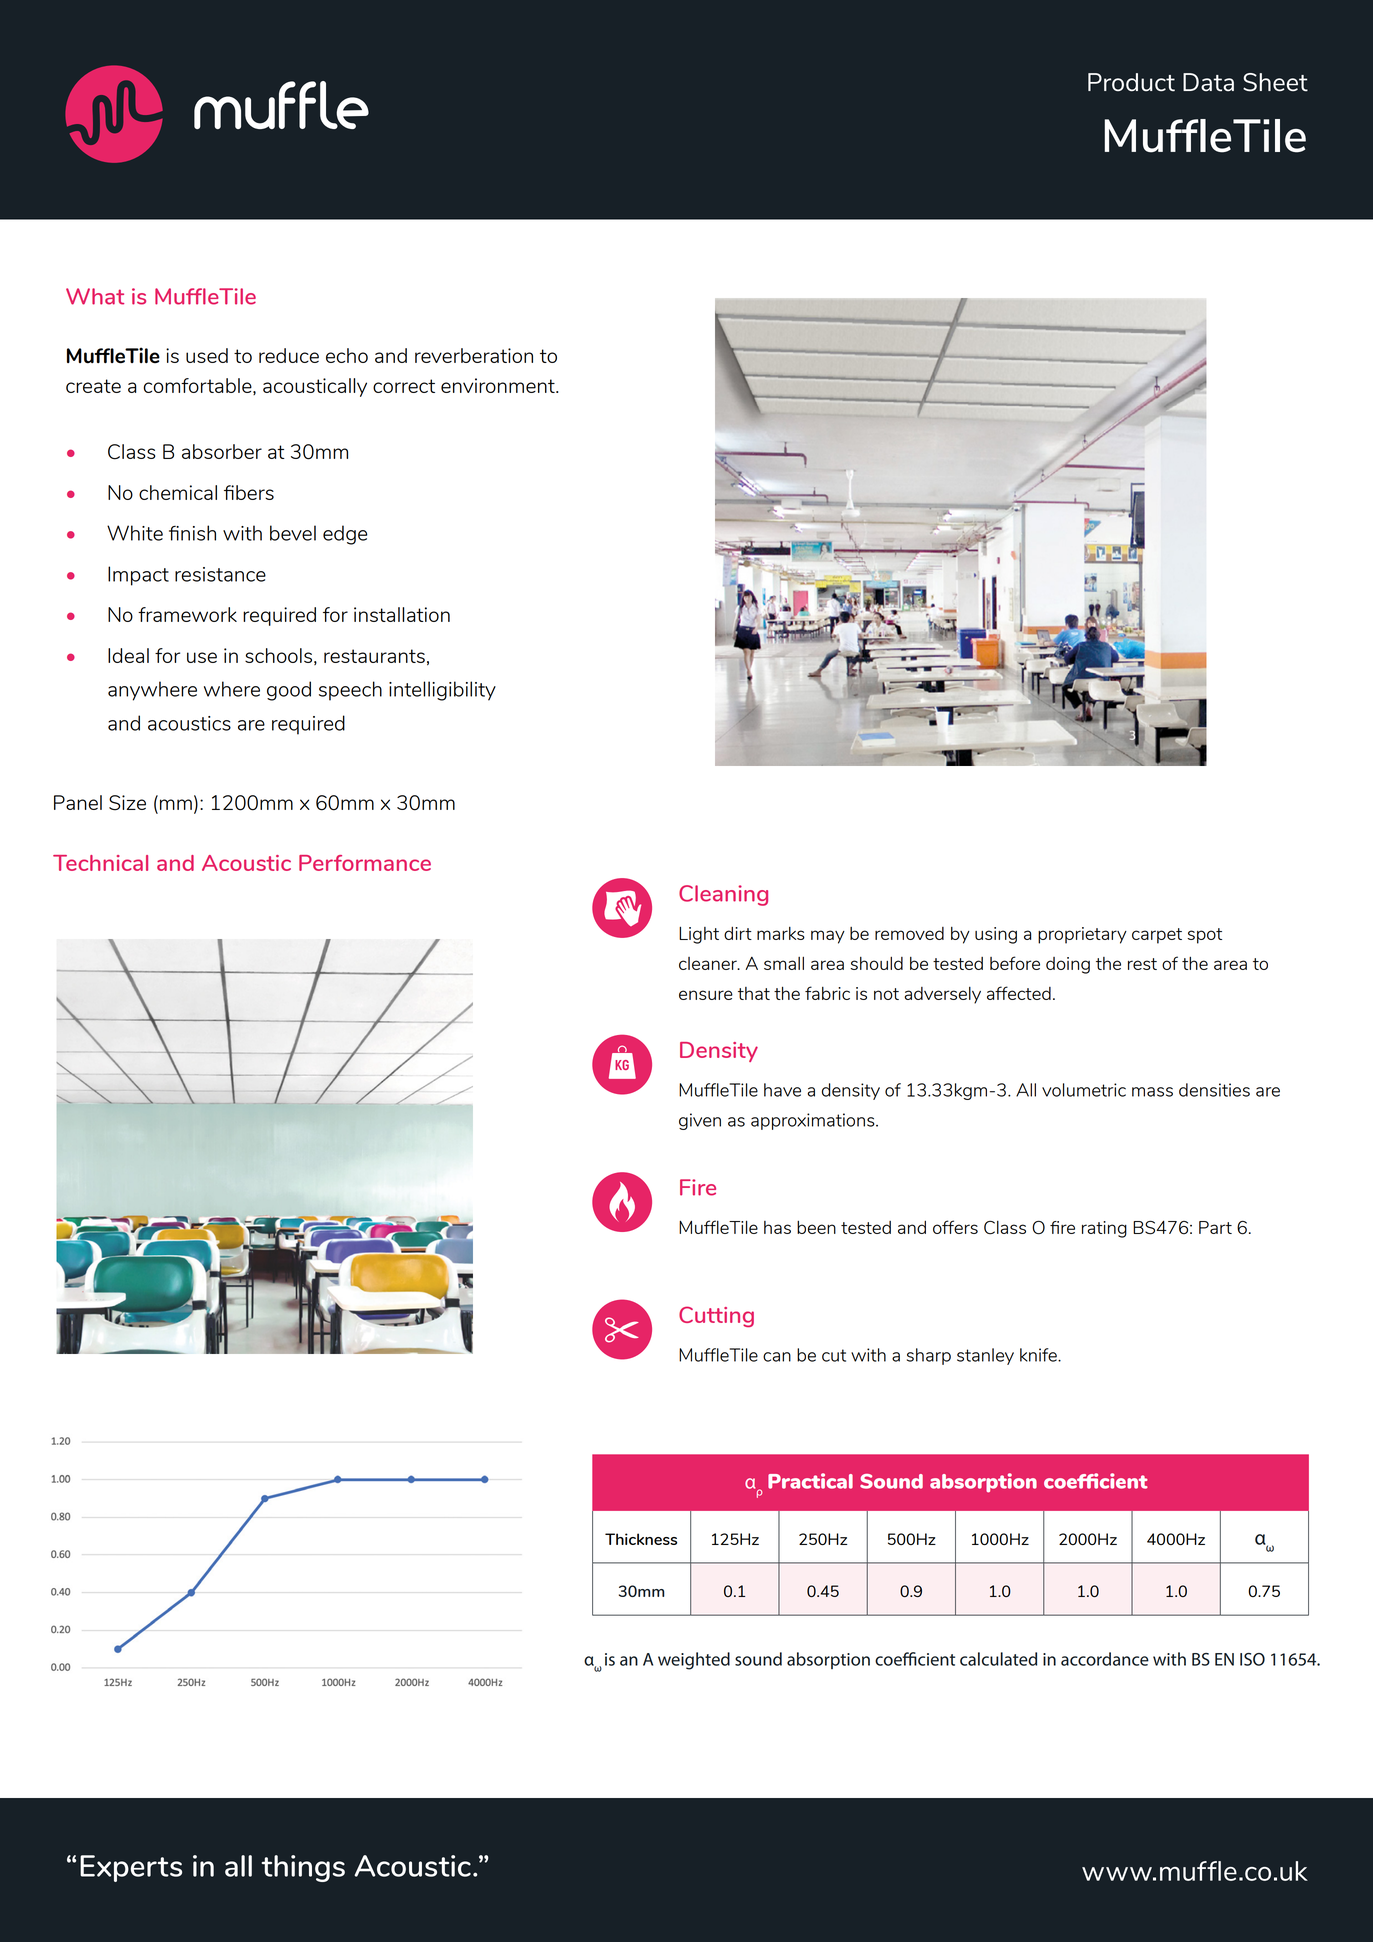 Image resolution: width=1373 pixels, height=1942 pixels. What do you see at coordinates (1131, 82) in the screenshot?
I see `Product` at bounding box center [1131, 82].
